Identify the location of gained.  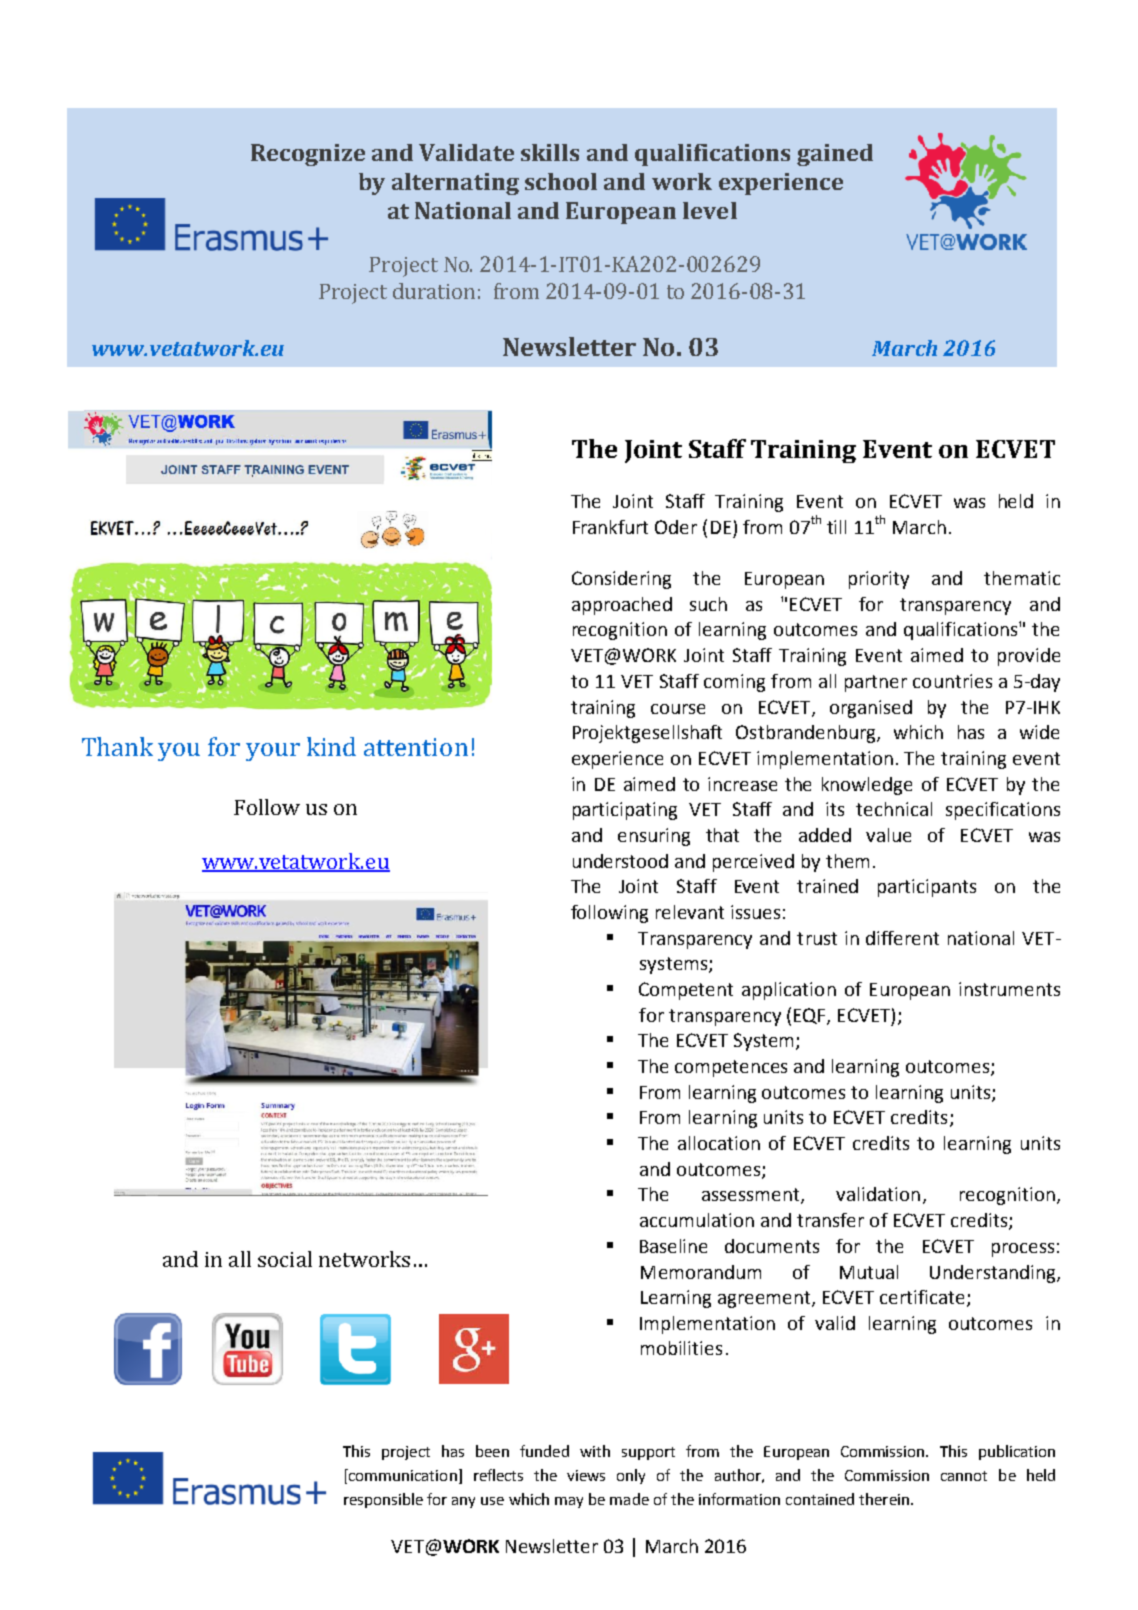
(835, 155).
